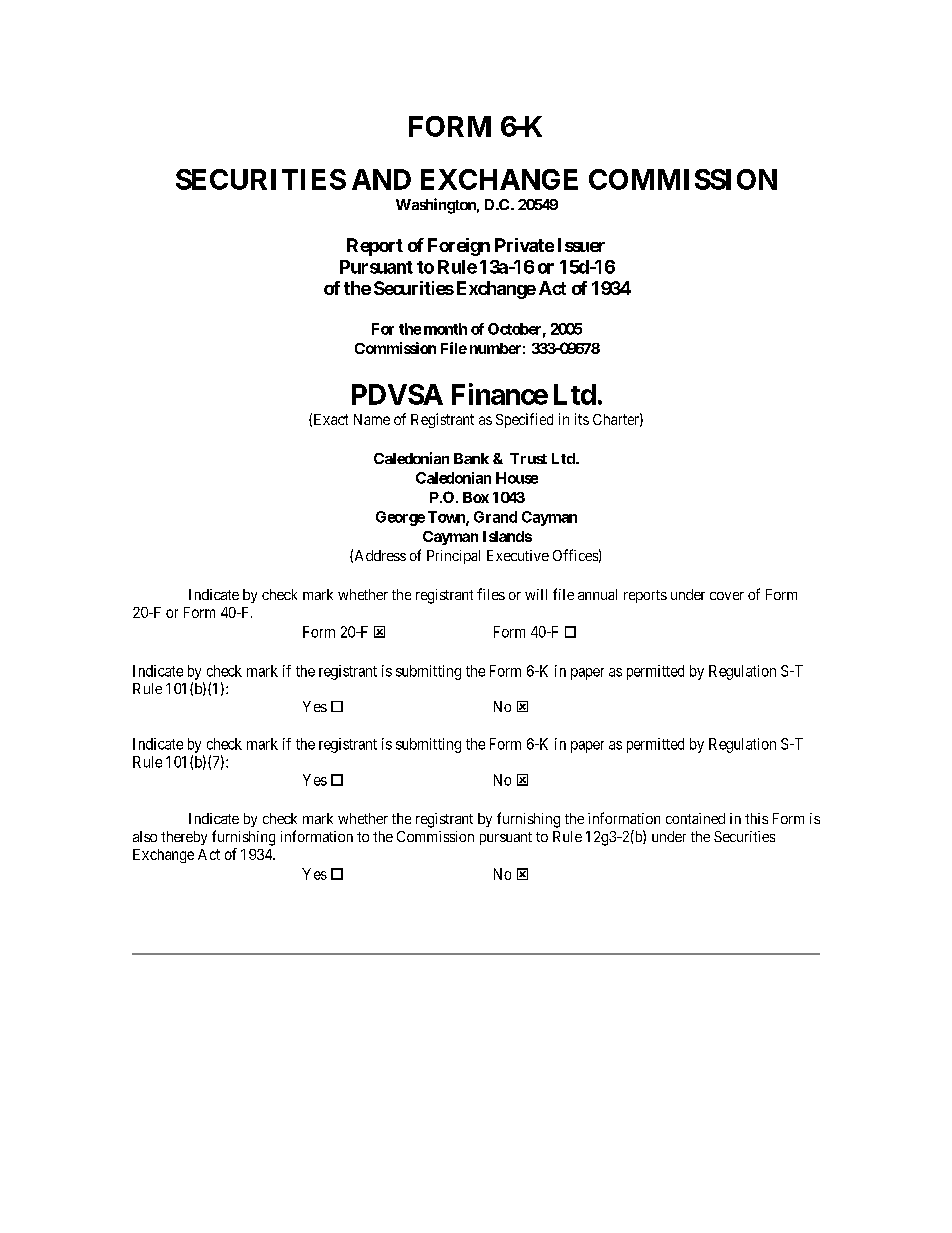 Image resolution: width=952 pixels, height=1233 pixels. Describe the element at coordinates (184, 838) in the image. I see `thereby` at that location.
